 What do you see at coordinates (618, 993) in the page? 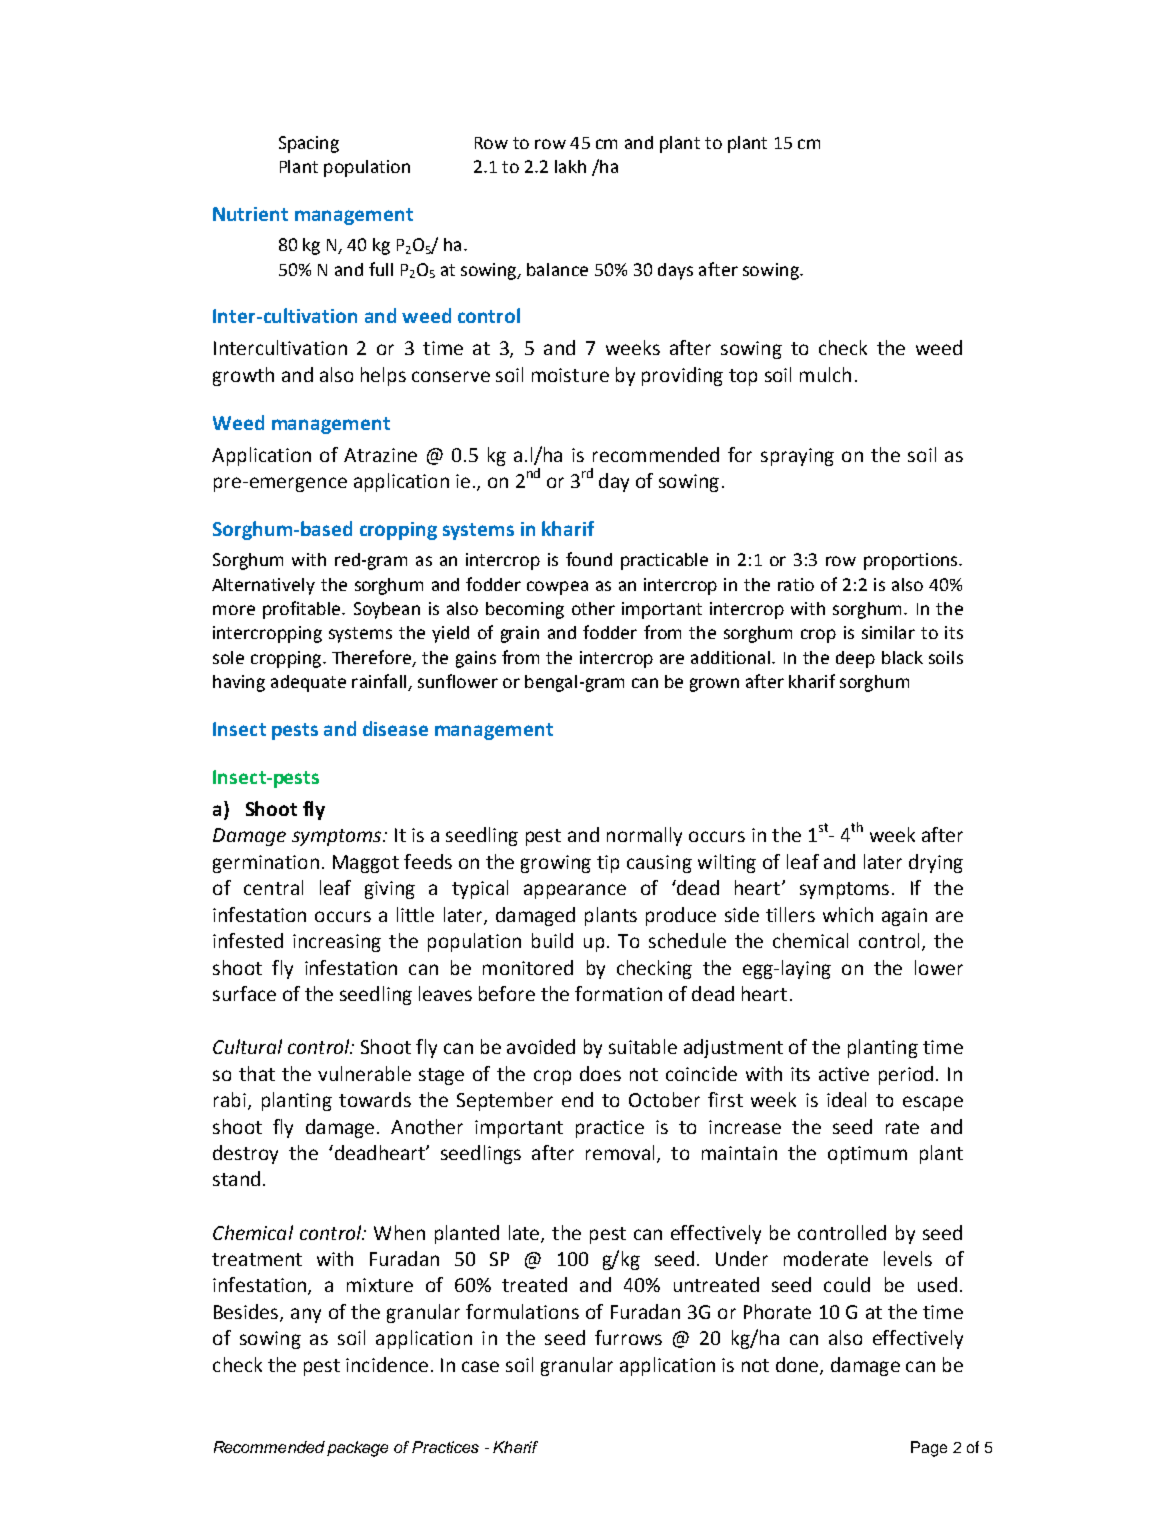
I see `formation` at bounding box center [618, 993].
